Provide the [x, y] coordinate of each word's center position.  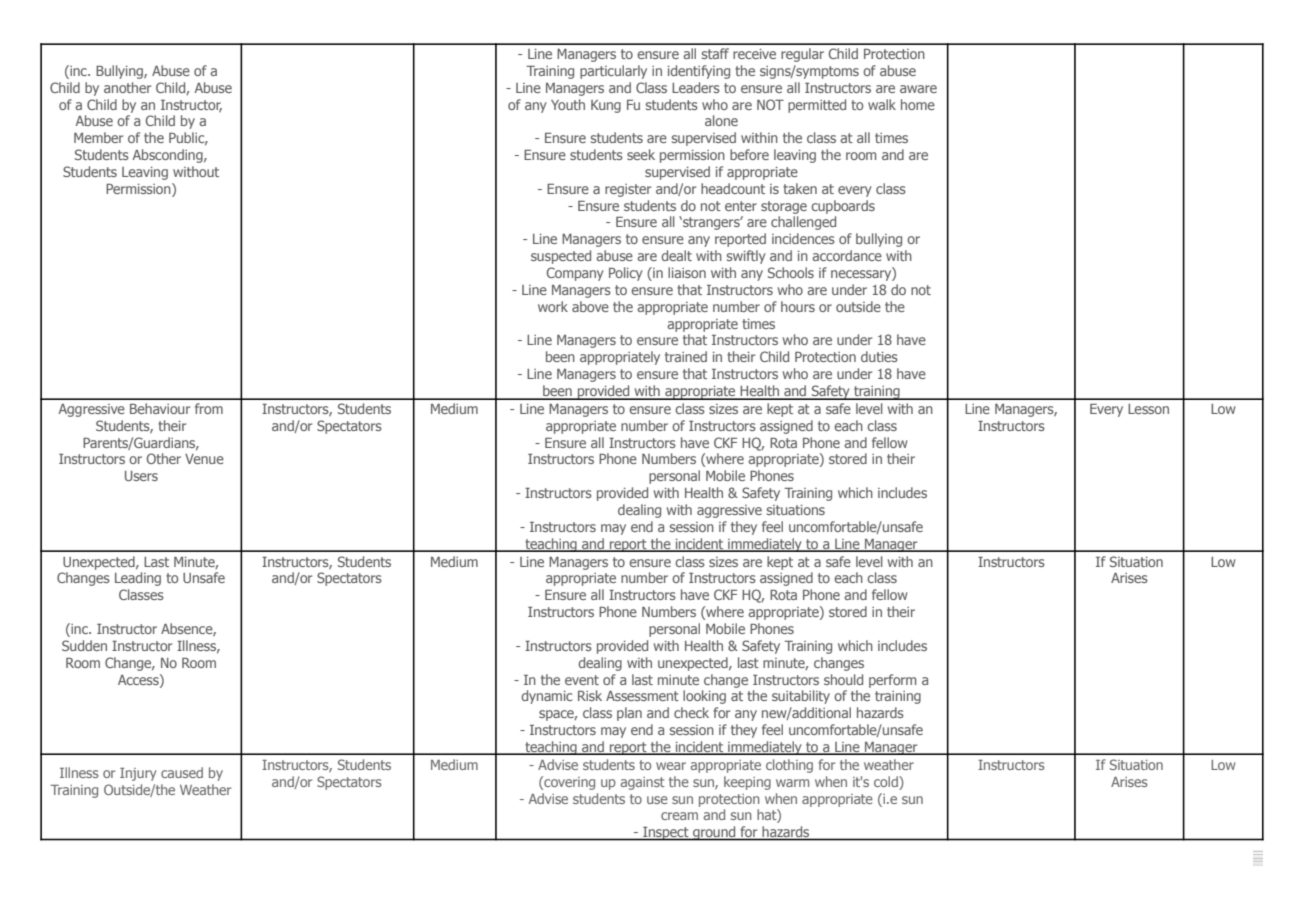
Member [98, 137]
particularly [613, 72]
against [643, 783]
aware [918, 89]
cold [887, 781]
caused [182, 772]
